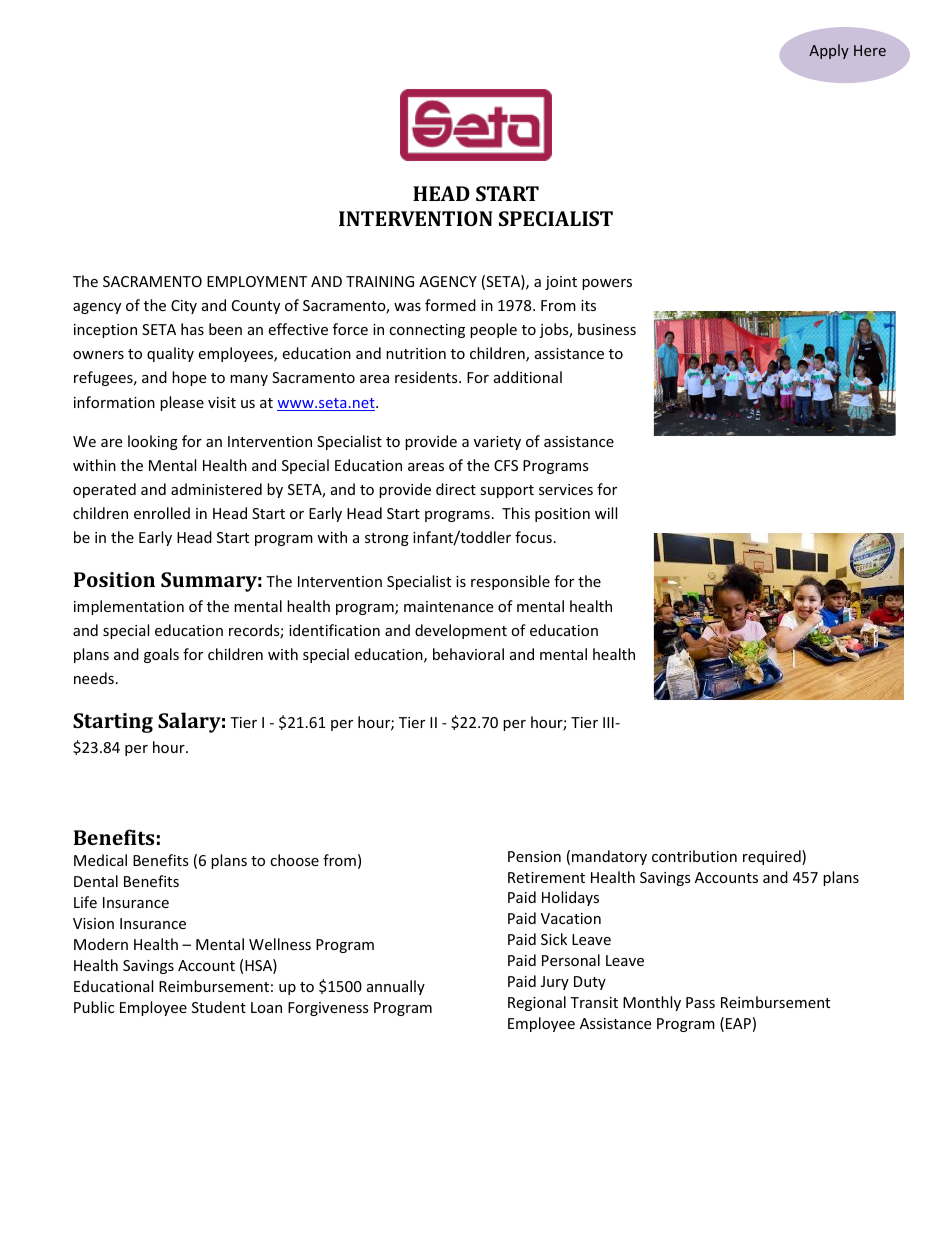 The image size is (952, 1233). Describe the element at coordinates (561, 283) in the page. I see `joint` at that location.
